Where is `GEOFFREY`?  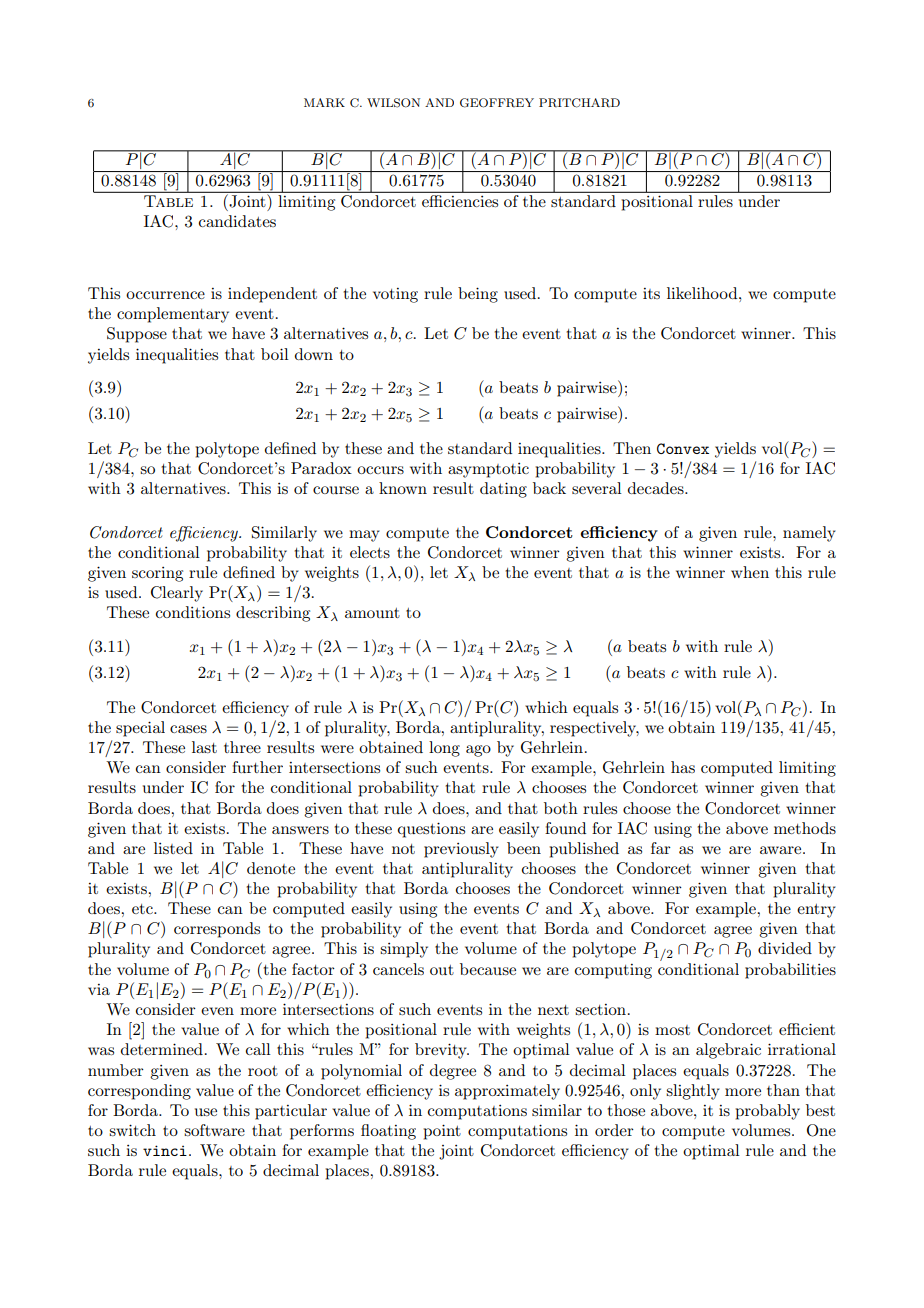
GEOFFREY is located at coordinates (497, 103).
